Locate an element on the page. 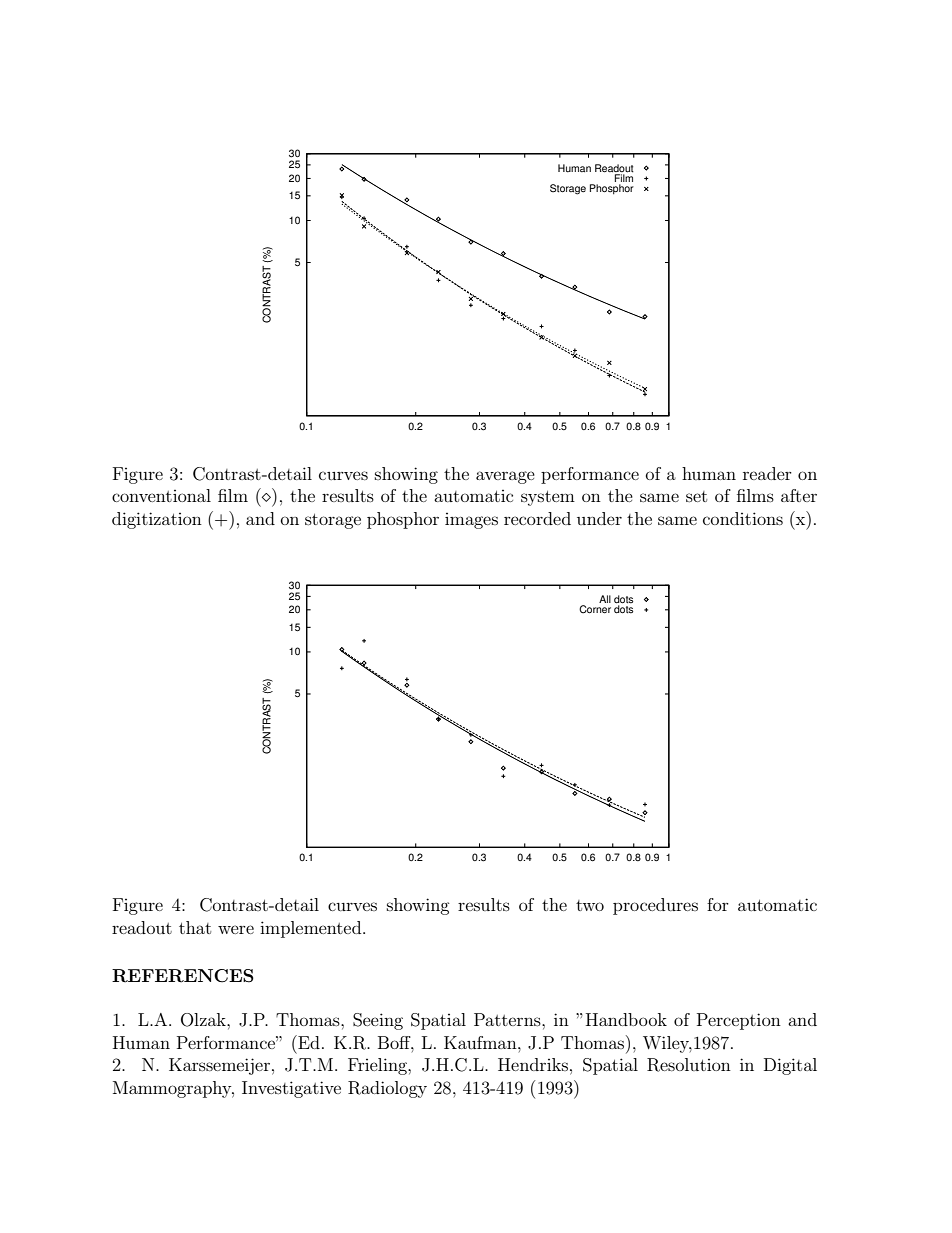 The width and height of the image is (952, 1233). procedures is located at coordinates (655, 906).
